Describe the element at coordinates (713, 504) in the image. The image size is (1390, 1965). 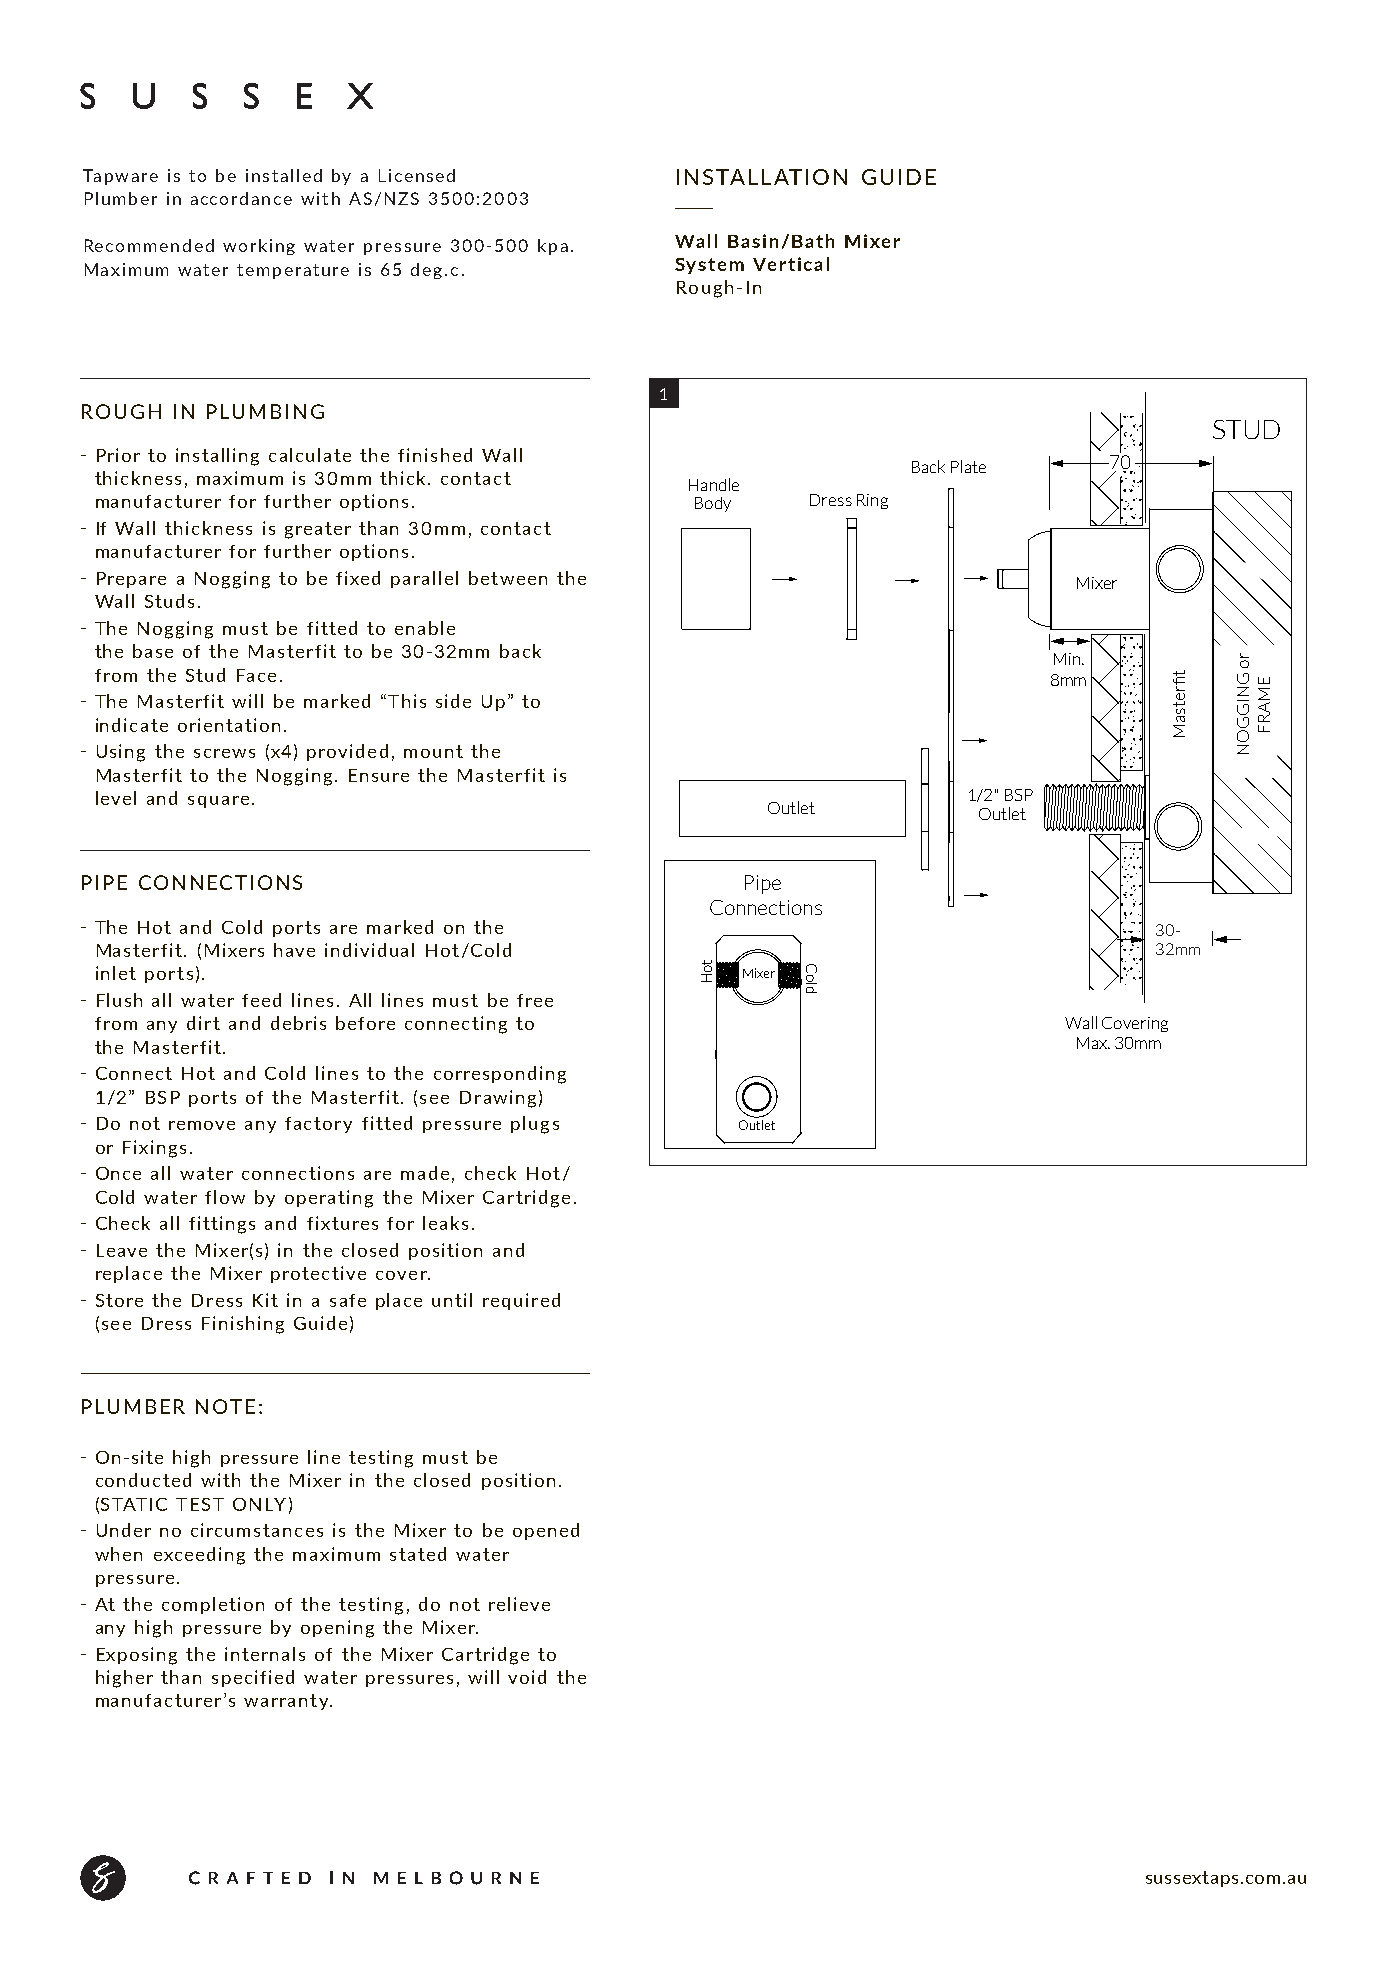
I see `Body` at that location.
